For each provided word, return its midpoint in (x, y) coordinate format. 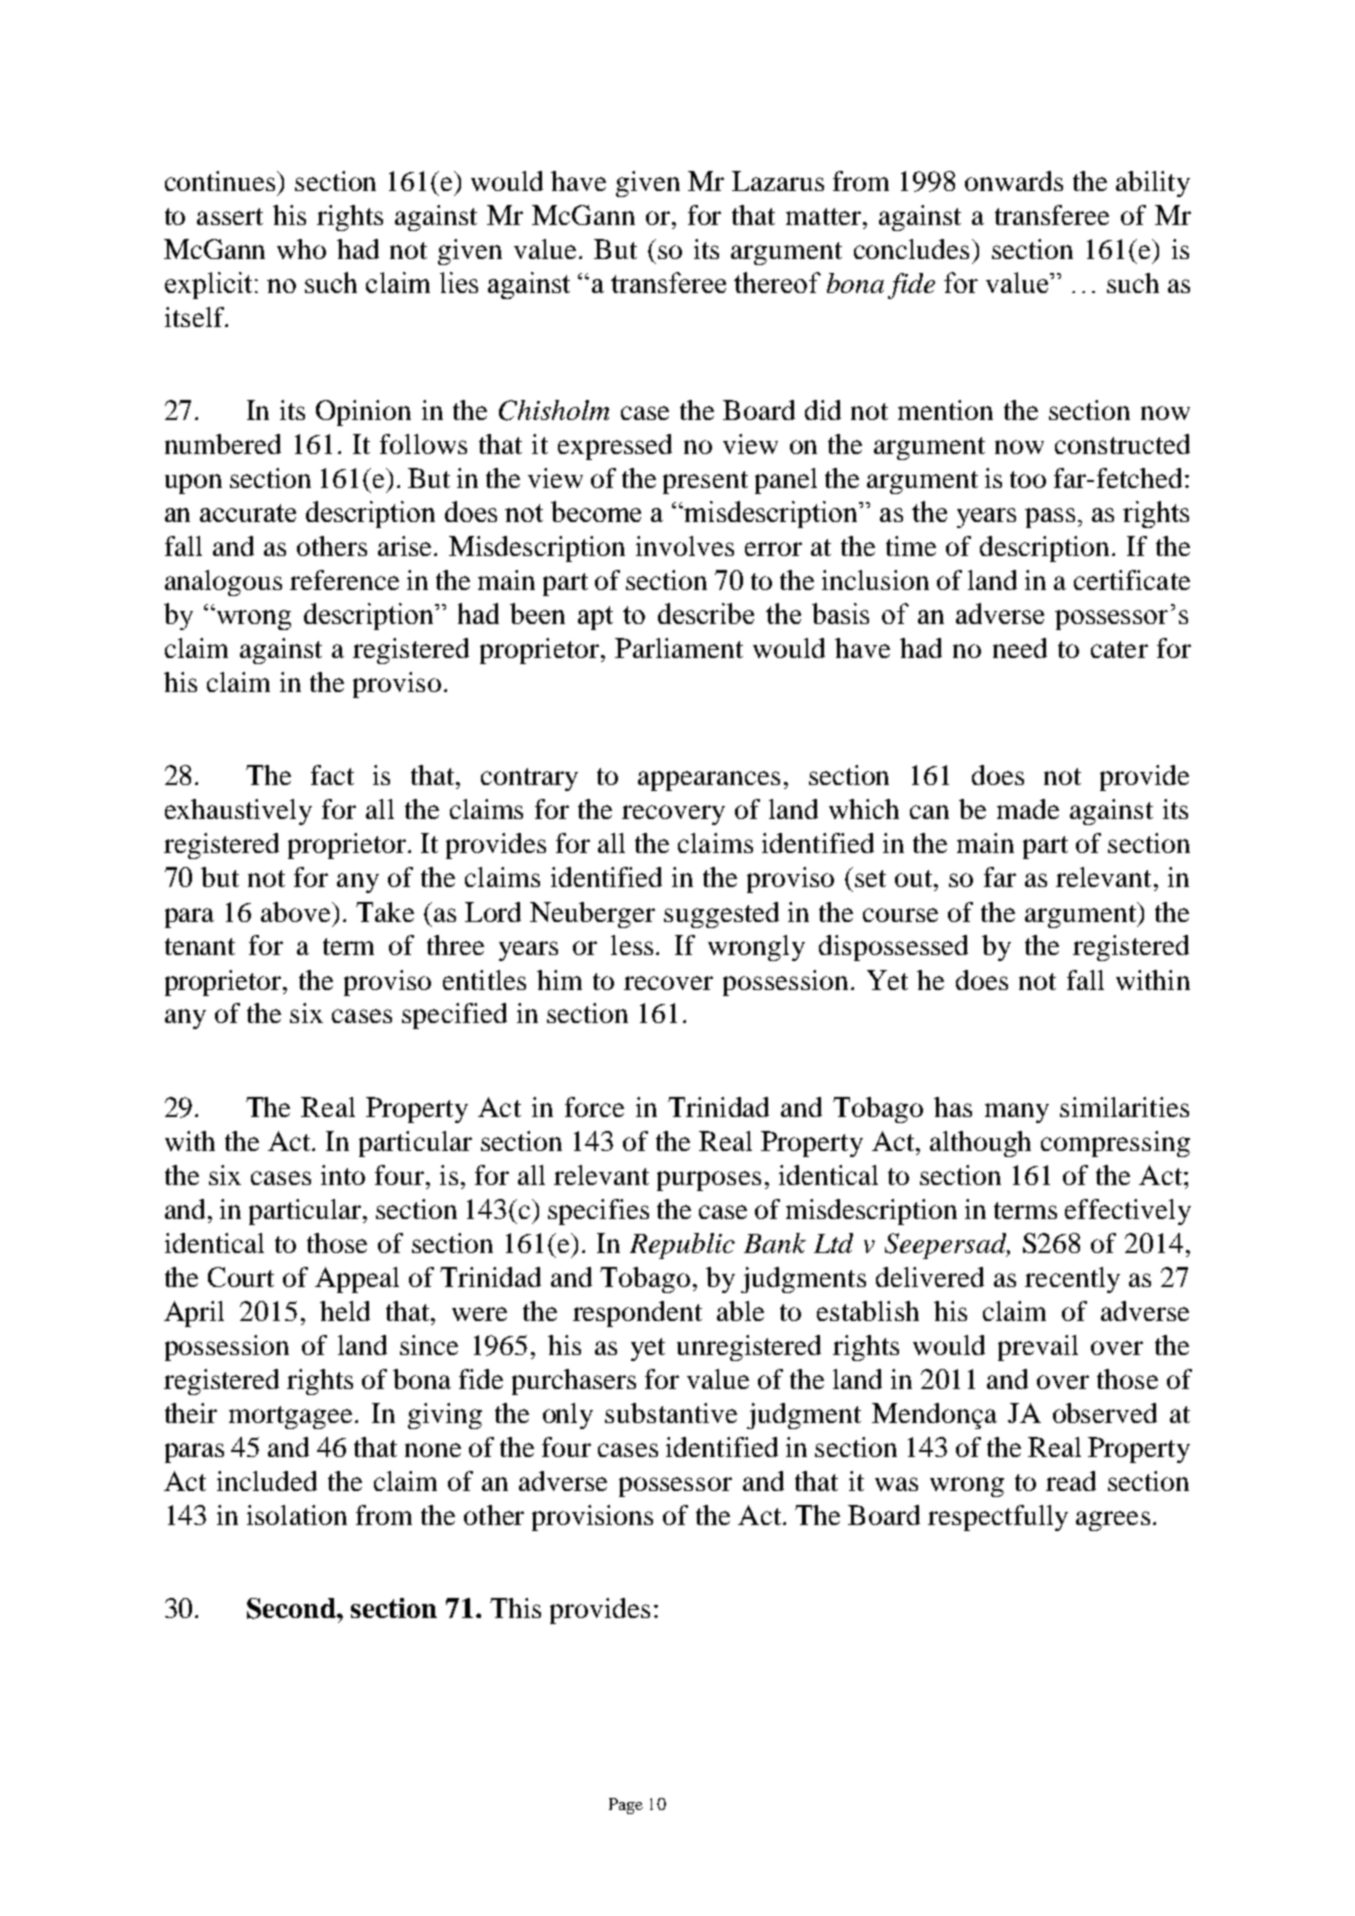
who (301, 249)
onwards (1014, 181)
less (632, 945)
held (345, 1311)
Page (626, 1806)
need (1020, 648)
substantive (671, 1413)
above (297, 912)
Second (292, 1608)
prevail (1038, 1348)
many (1017, 1113)
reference (344, 580)
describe (706, 613)
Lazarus (778, 181)
